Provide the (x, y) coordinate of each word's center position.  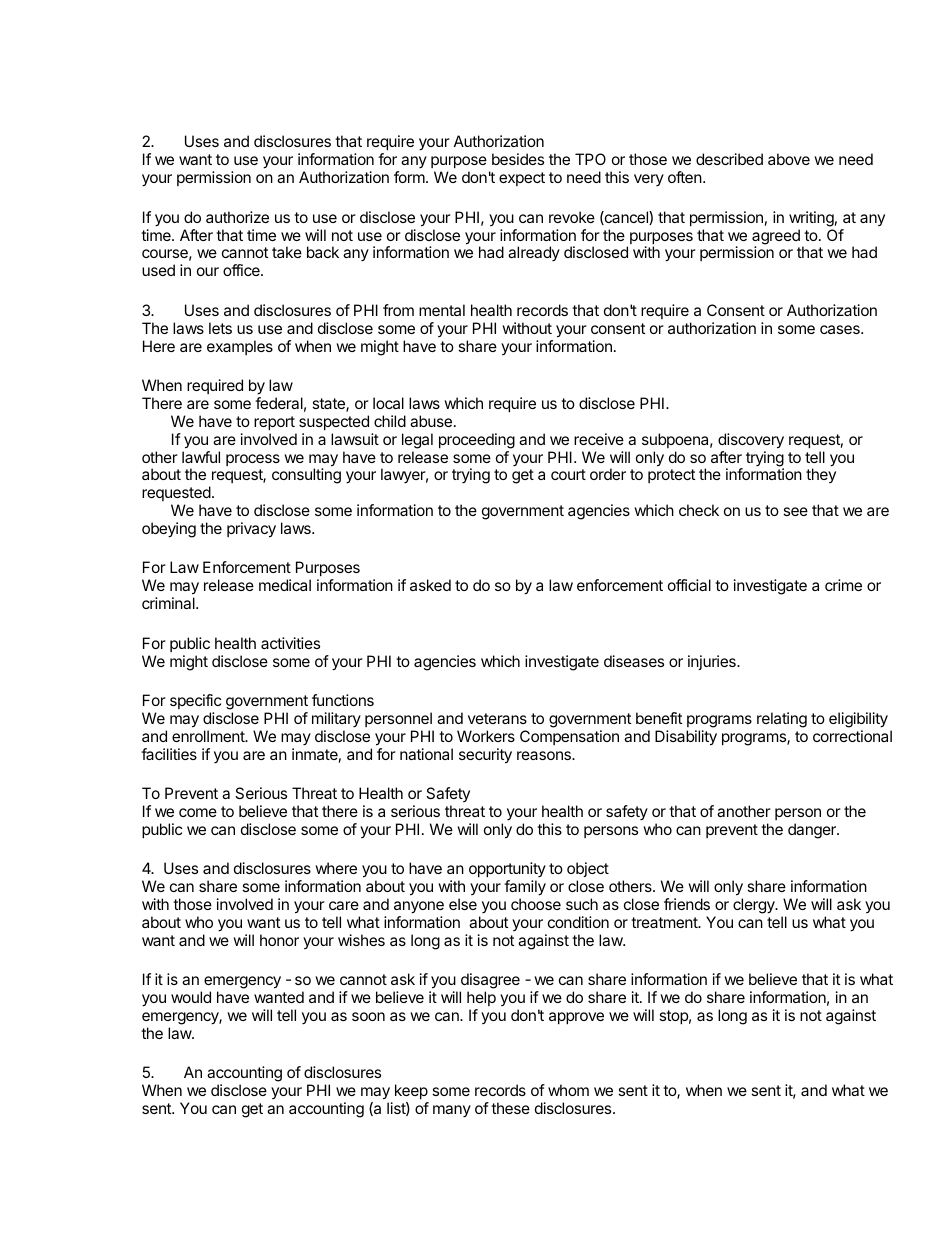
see (795, 511)
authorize (237, 217)
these (510, 1108)
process (253, 460)
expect (522, 179)
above (789, 159)
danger (813, 831)
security (485, 756)
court (568, 474)
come (198, 812)
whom (568, 1090)
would (191, 997)
